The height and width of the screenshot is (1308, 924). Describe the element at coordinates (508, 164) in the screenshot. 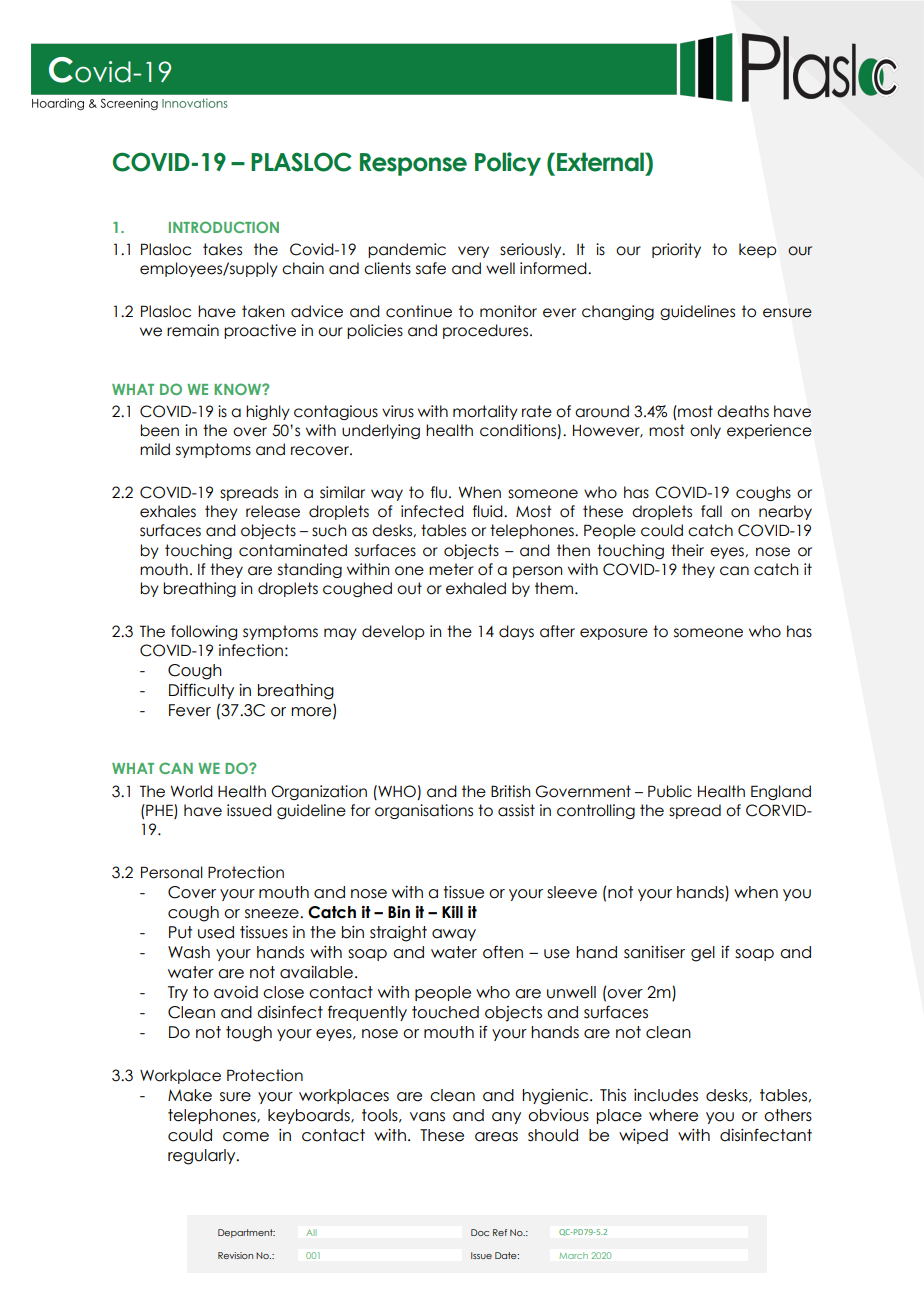

I see `Policy` at that location.
